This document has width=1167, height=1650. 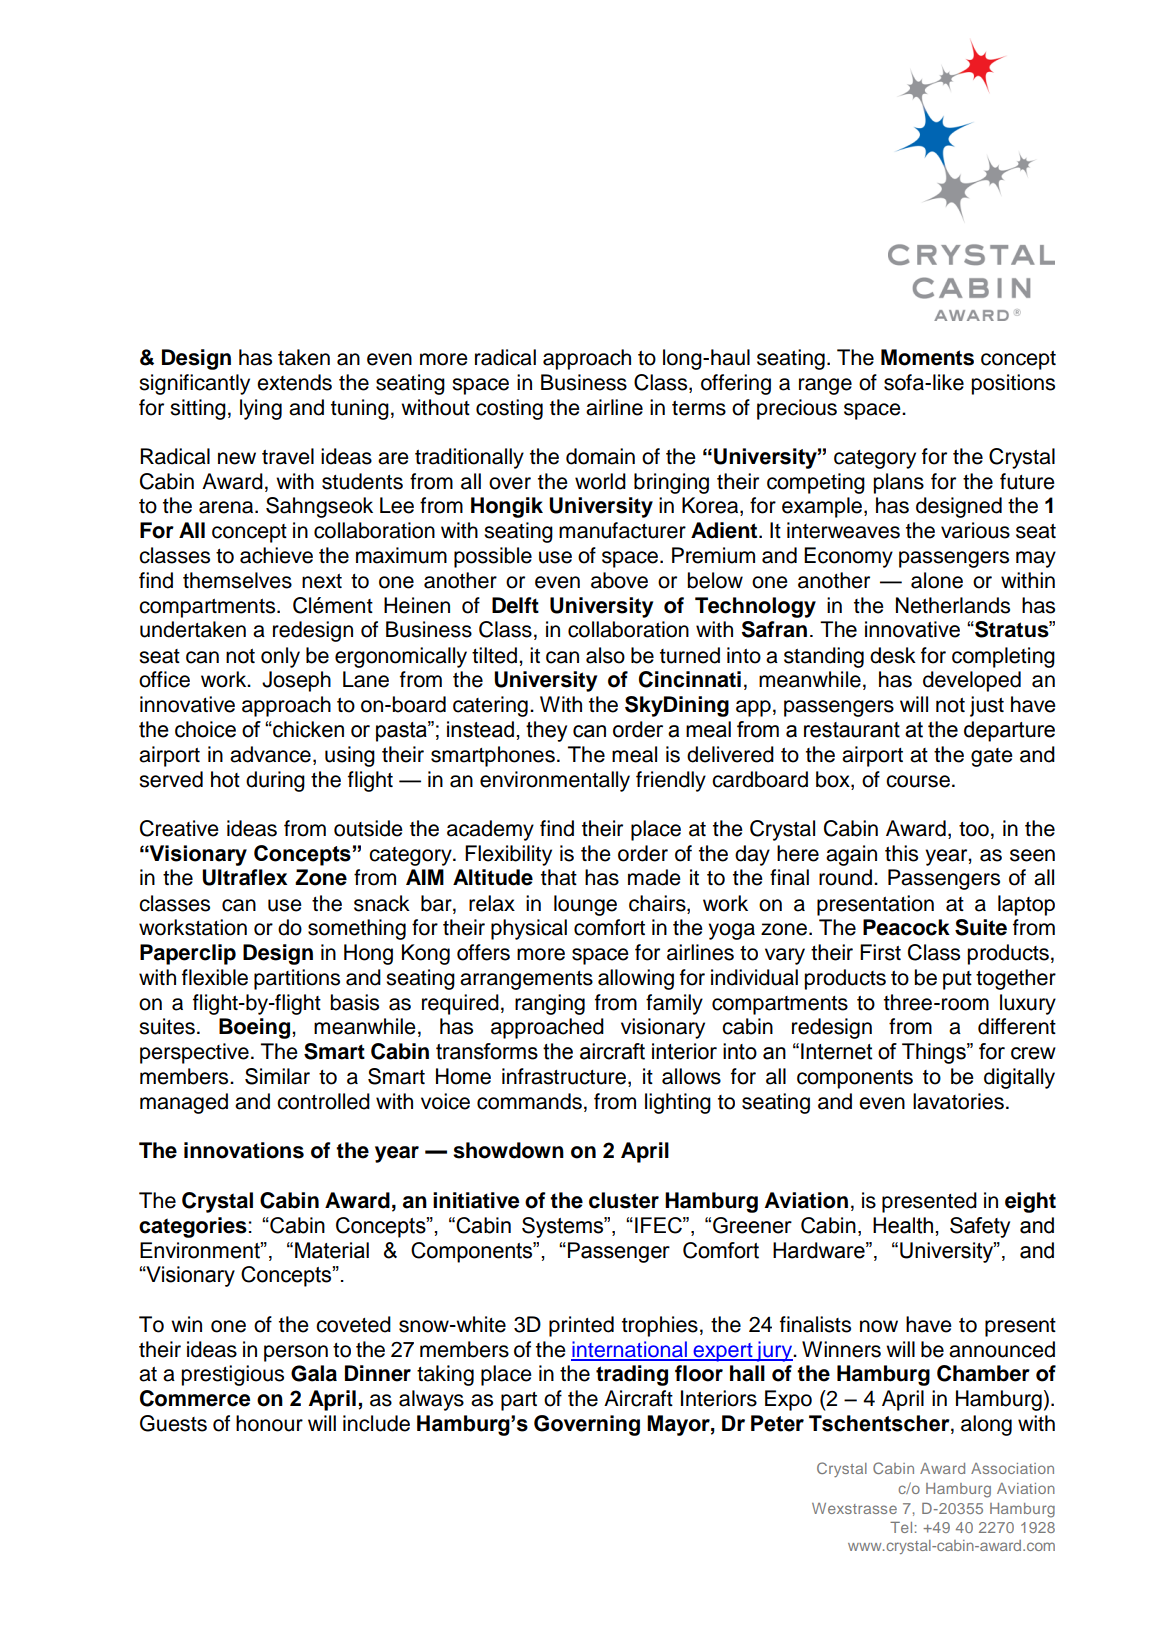 I want to click on lavatories, so click(x=958, y=1101).
